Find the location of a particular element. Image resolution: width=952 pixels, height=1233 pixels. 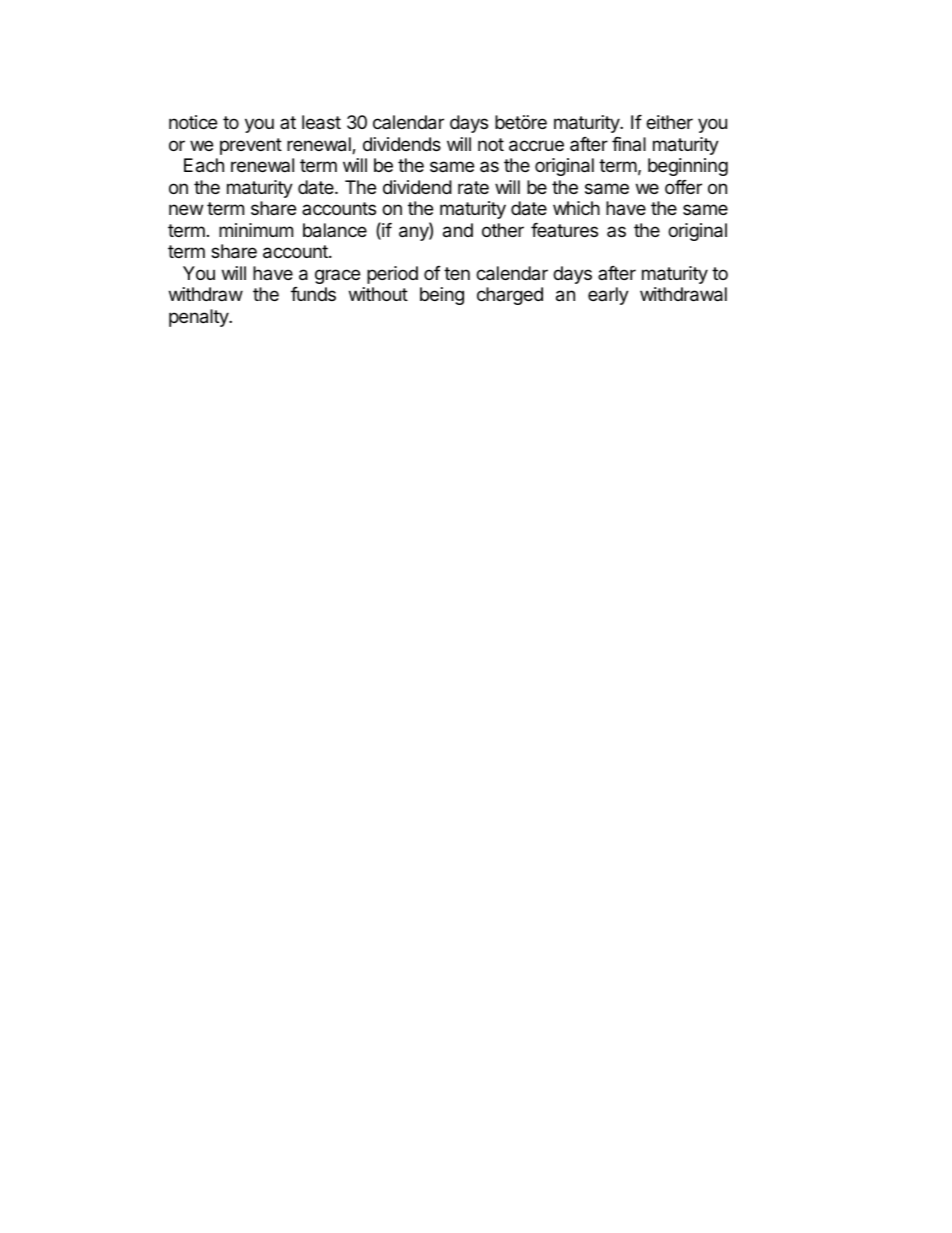

offer is located at coordinates (683, 187).
